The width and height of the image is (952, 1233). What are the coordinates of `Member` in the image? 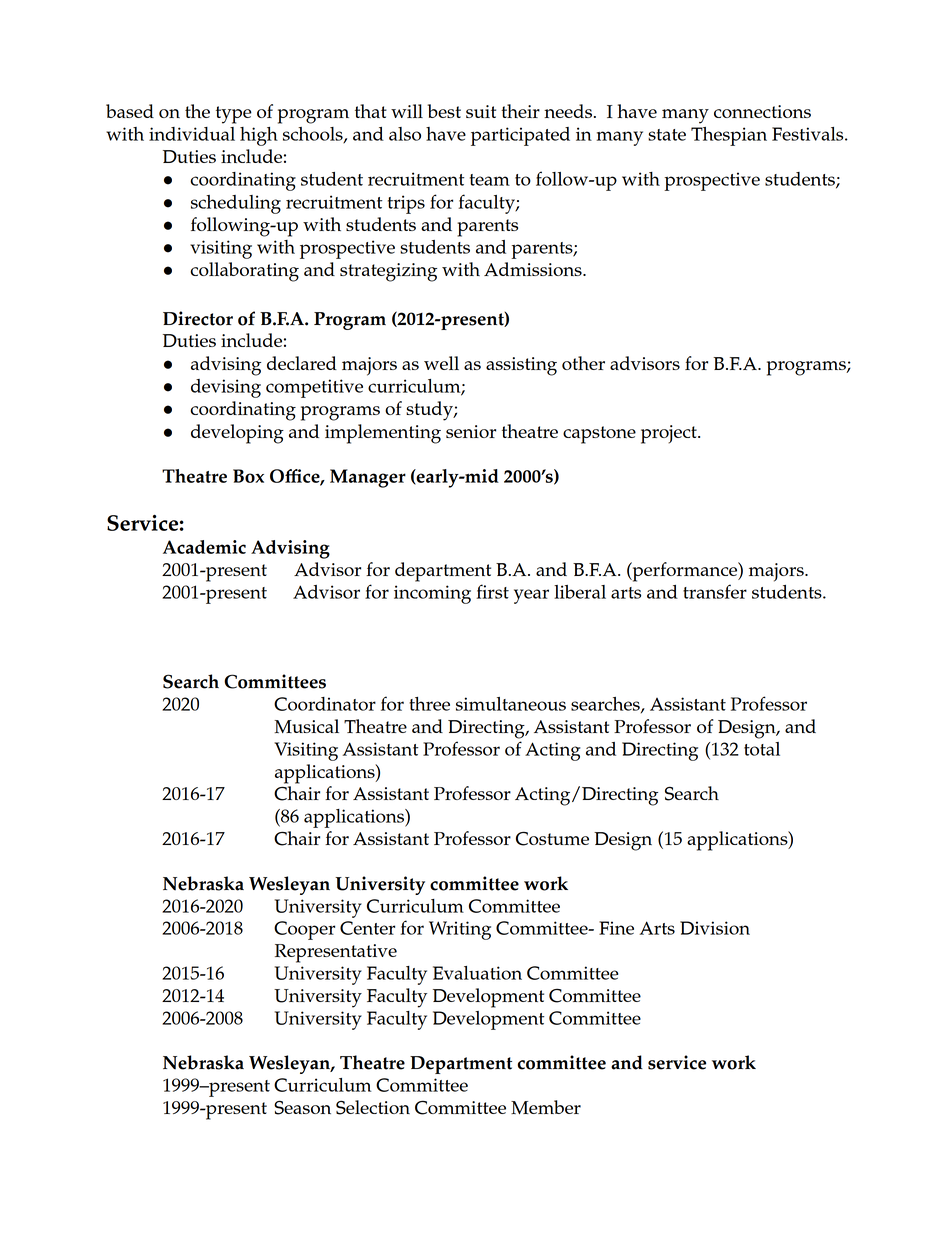 It's located at (546, 1107).
